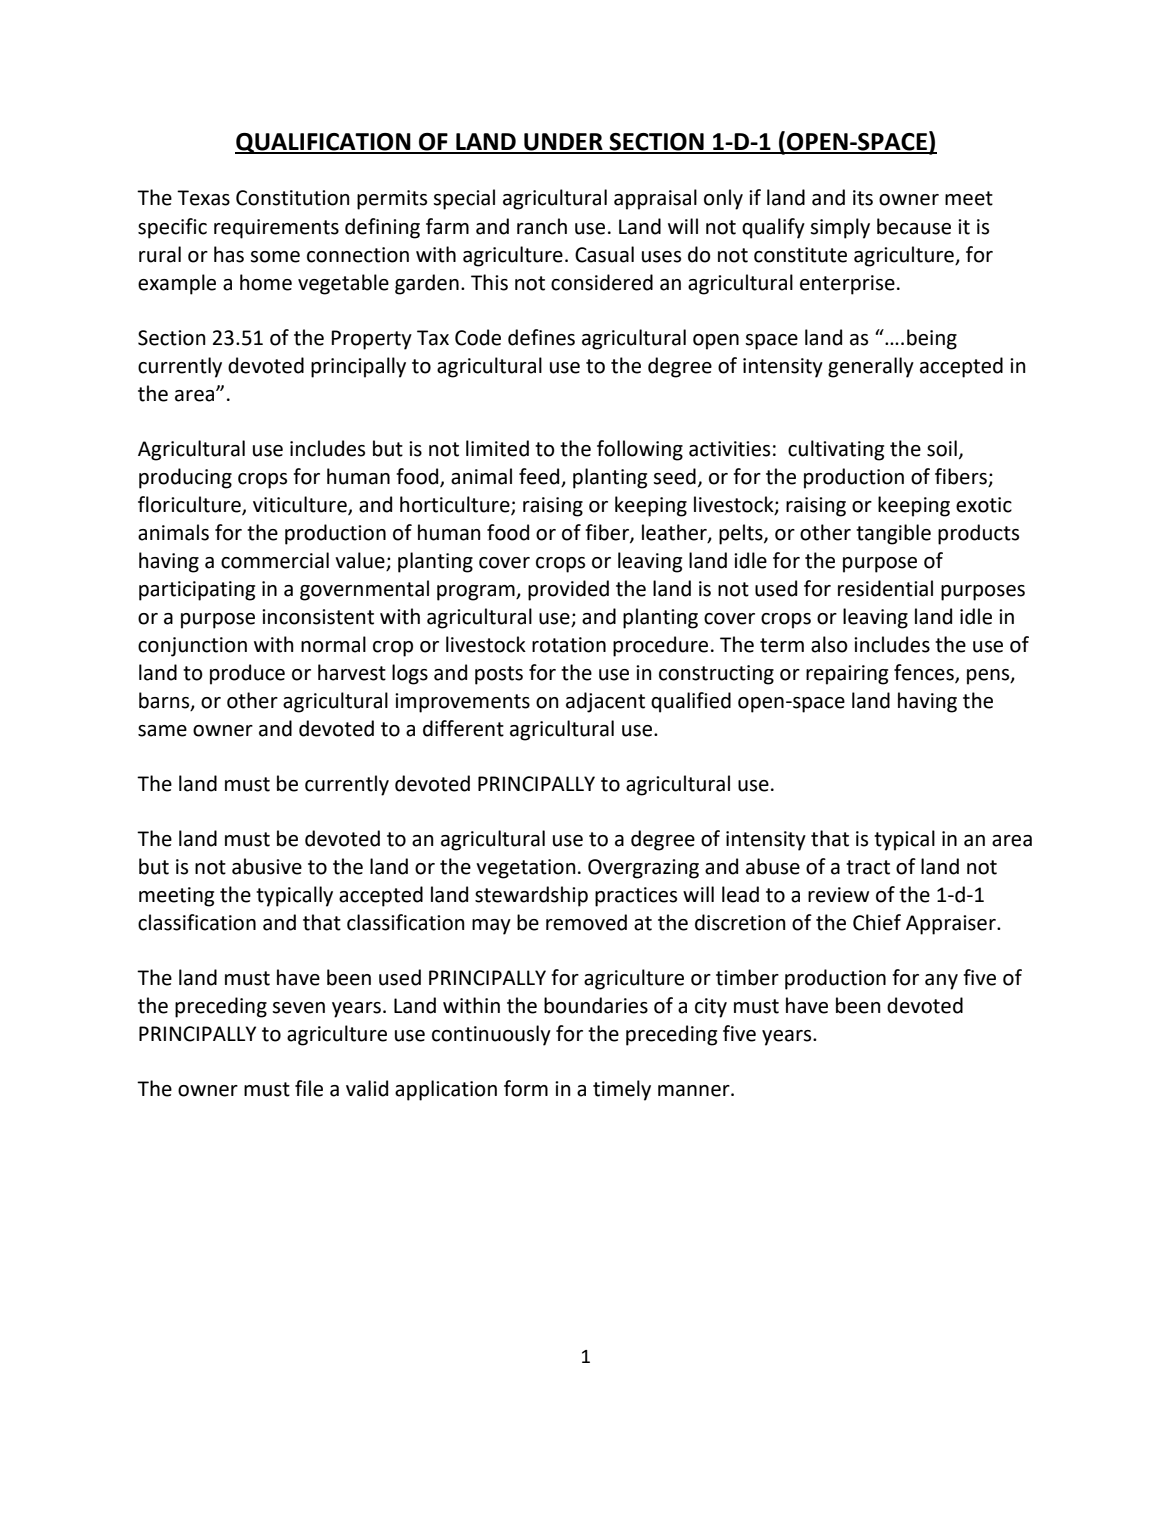  Describe the element at coordinates (914, 226) in the screenshot. I see `because` at that location.
